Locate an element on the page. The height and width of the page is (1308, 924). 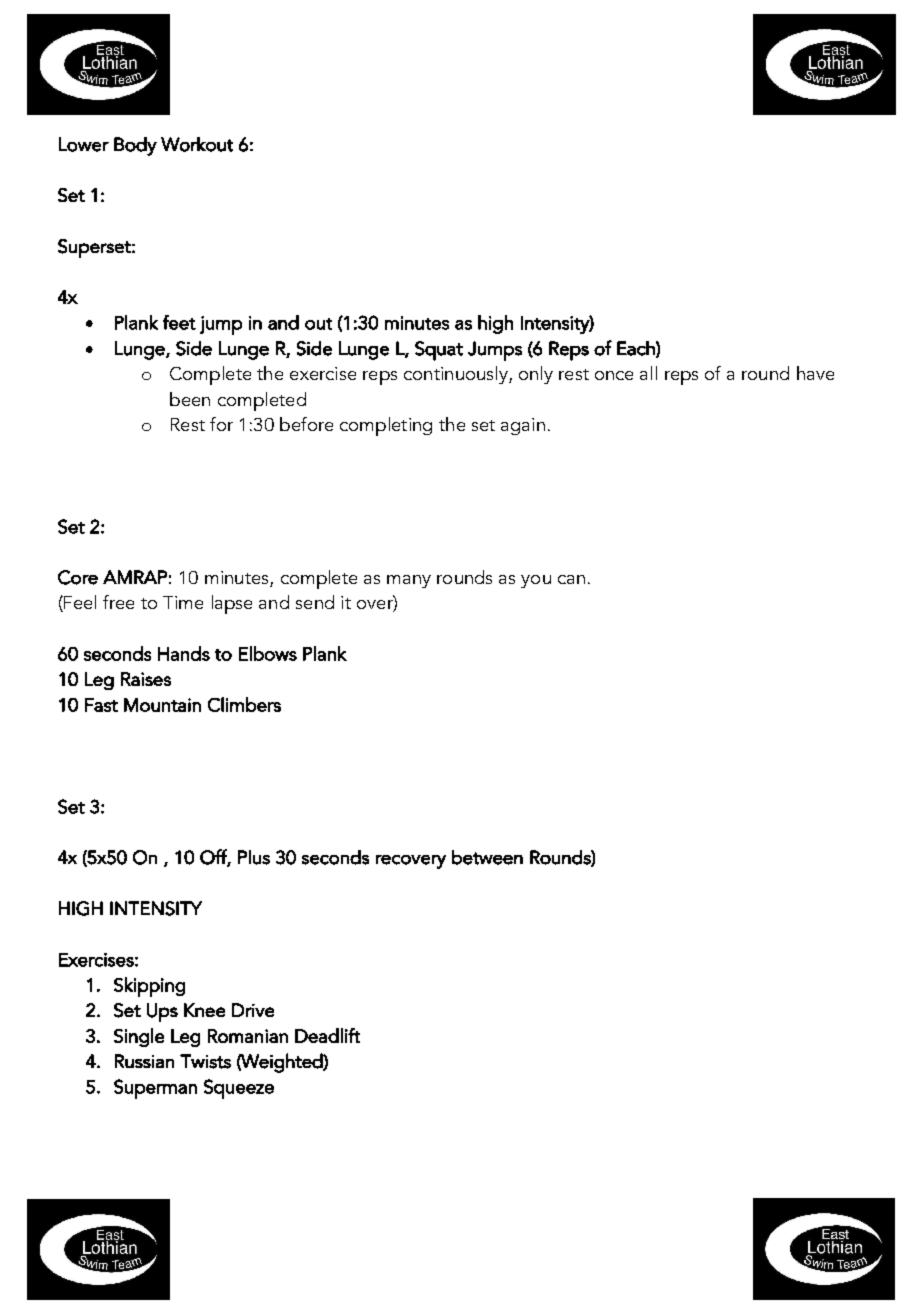
Time is located at coordinates (183, 602).
